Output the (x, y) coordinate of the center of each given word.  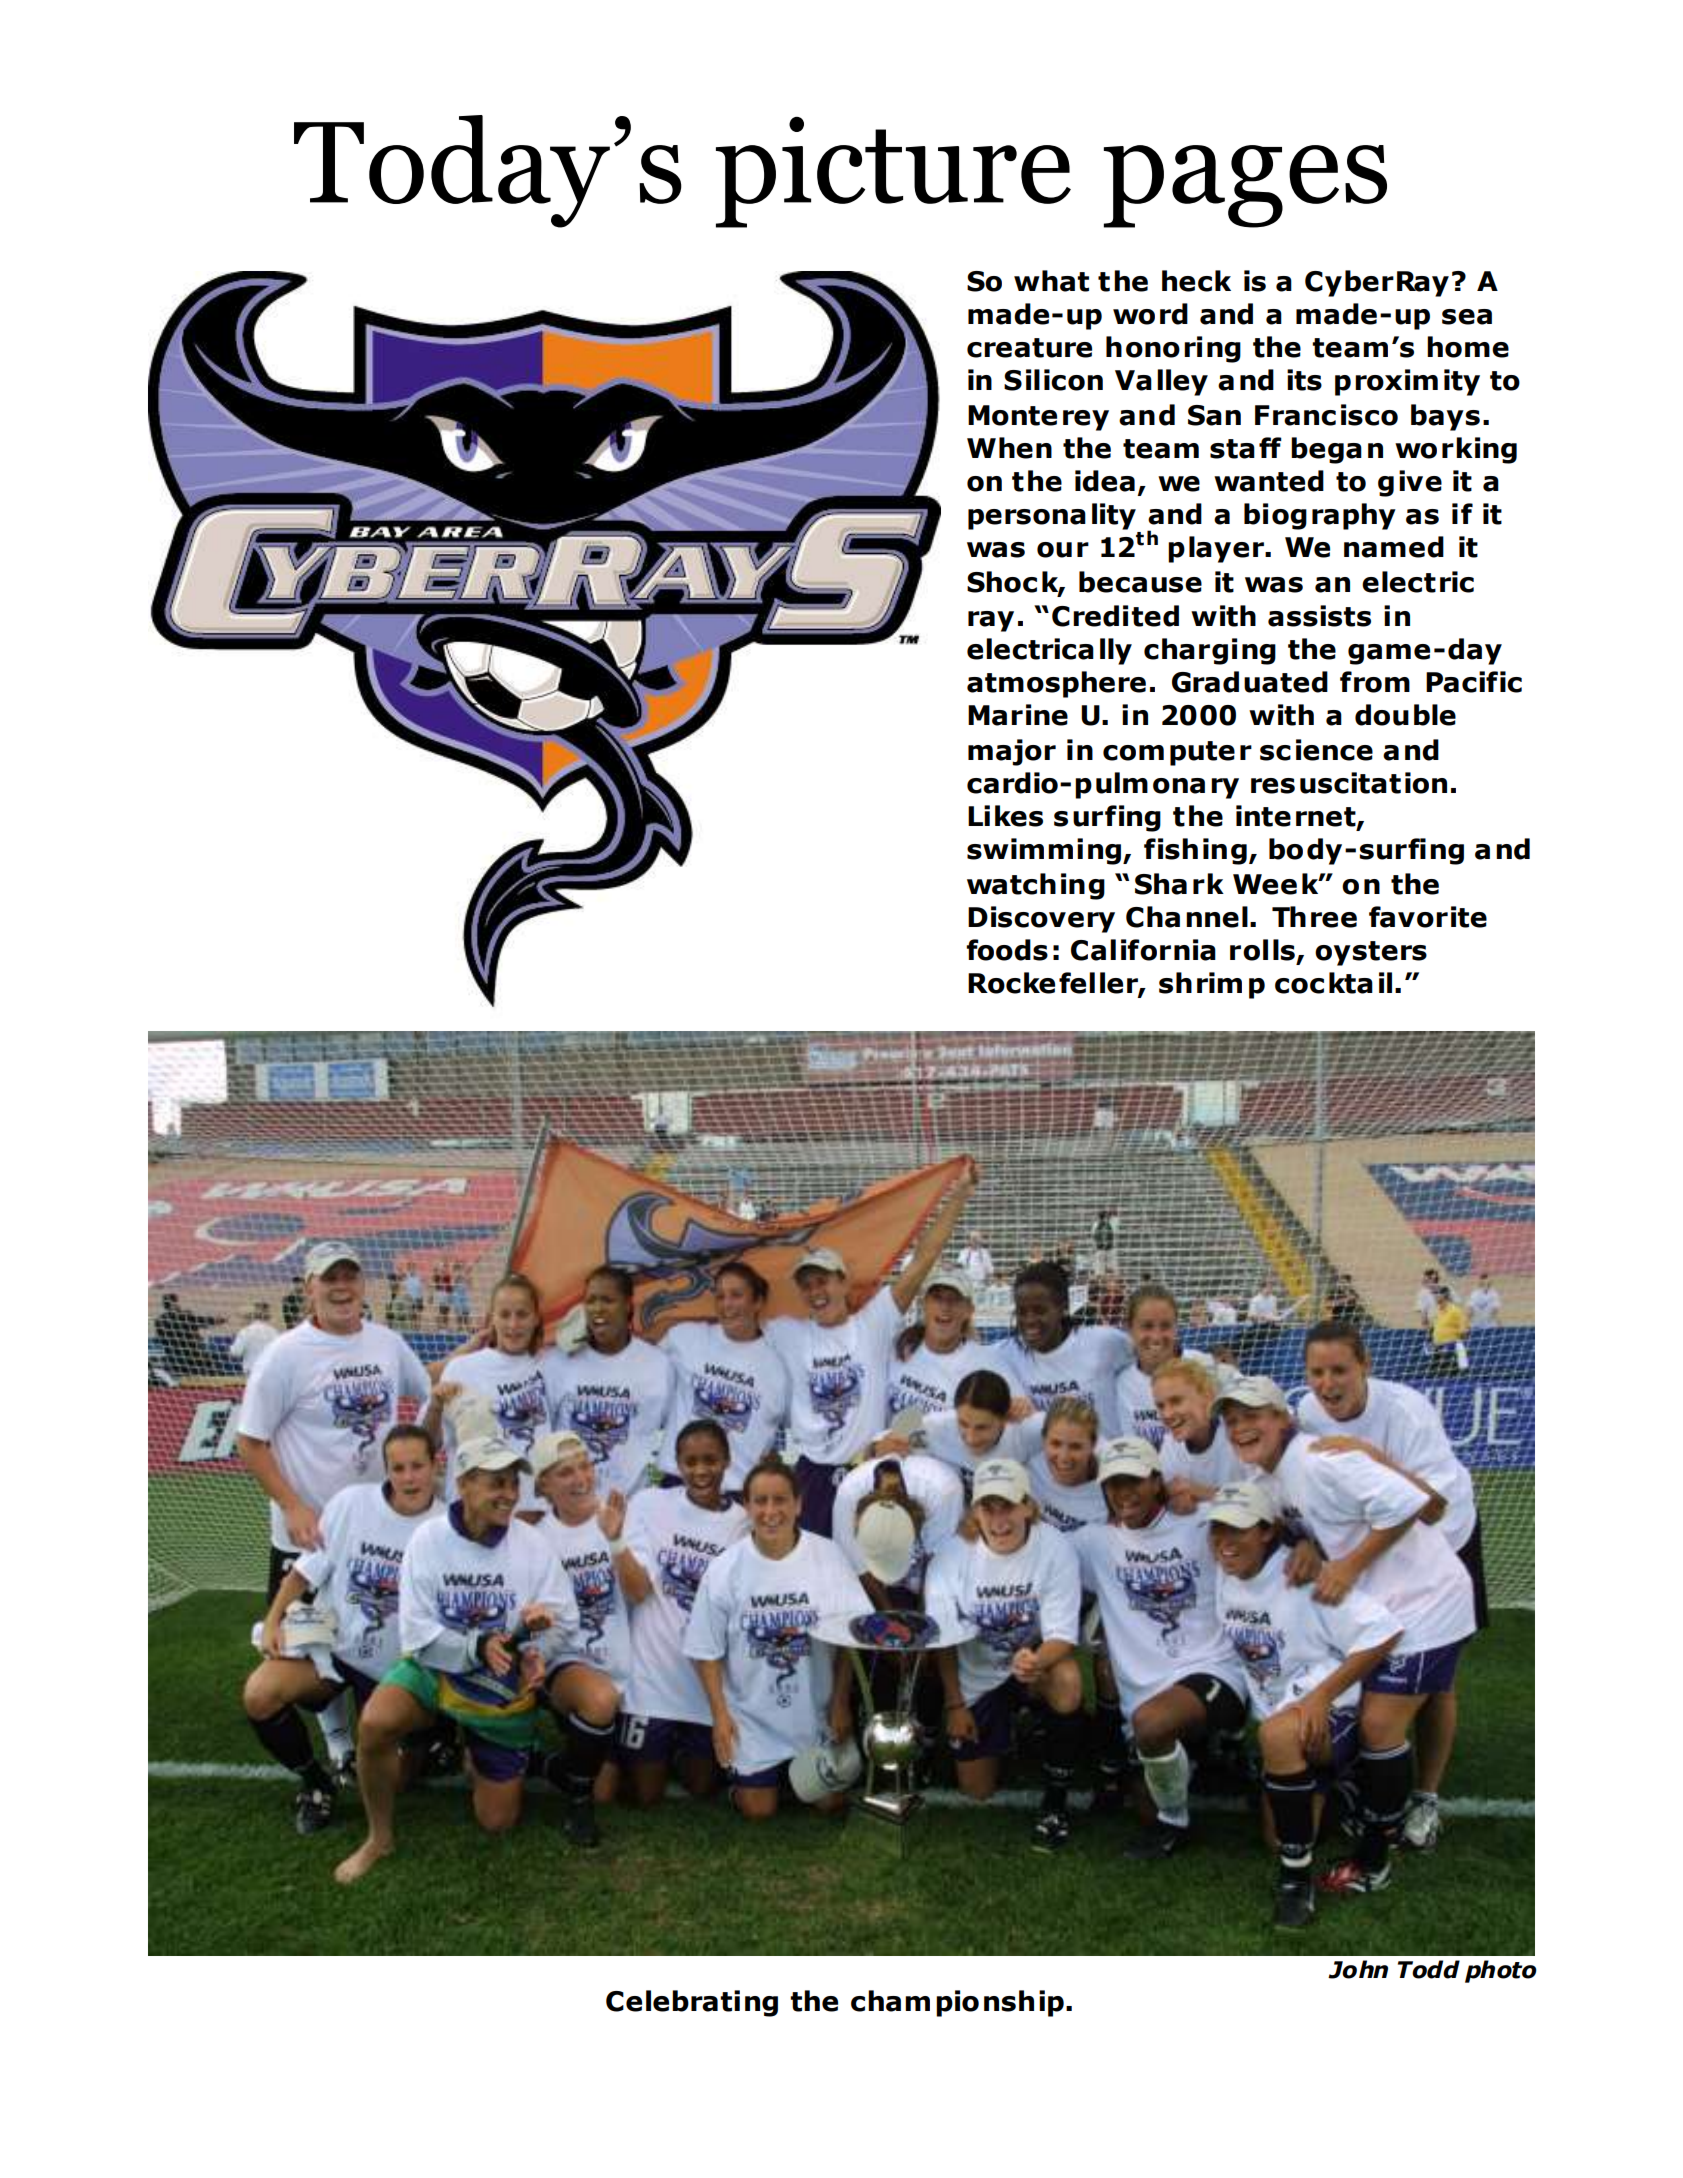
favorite (1428, 917)
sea (1467, 317)
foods (1007, 950)
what (1051, 281)
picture (893, 172)
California (1143, 950)
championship (957, 2003)
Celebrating (692, 2003)
